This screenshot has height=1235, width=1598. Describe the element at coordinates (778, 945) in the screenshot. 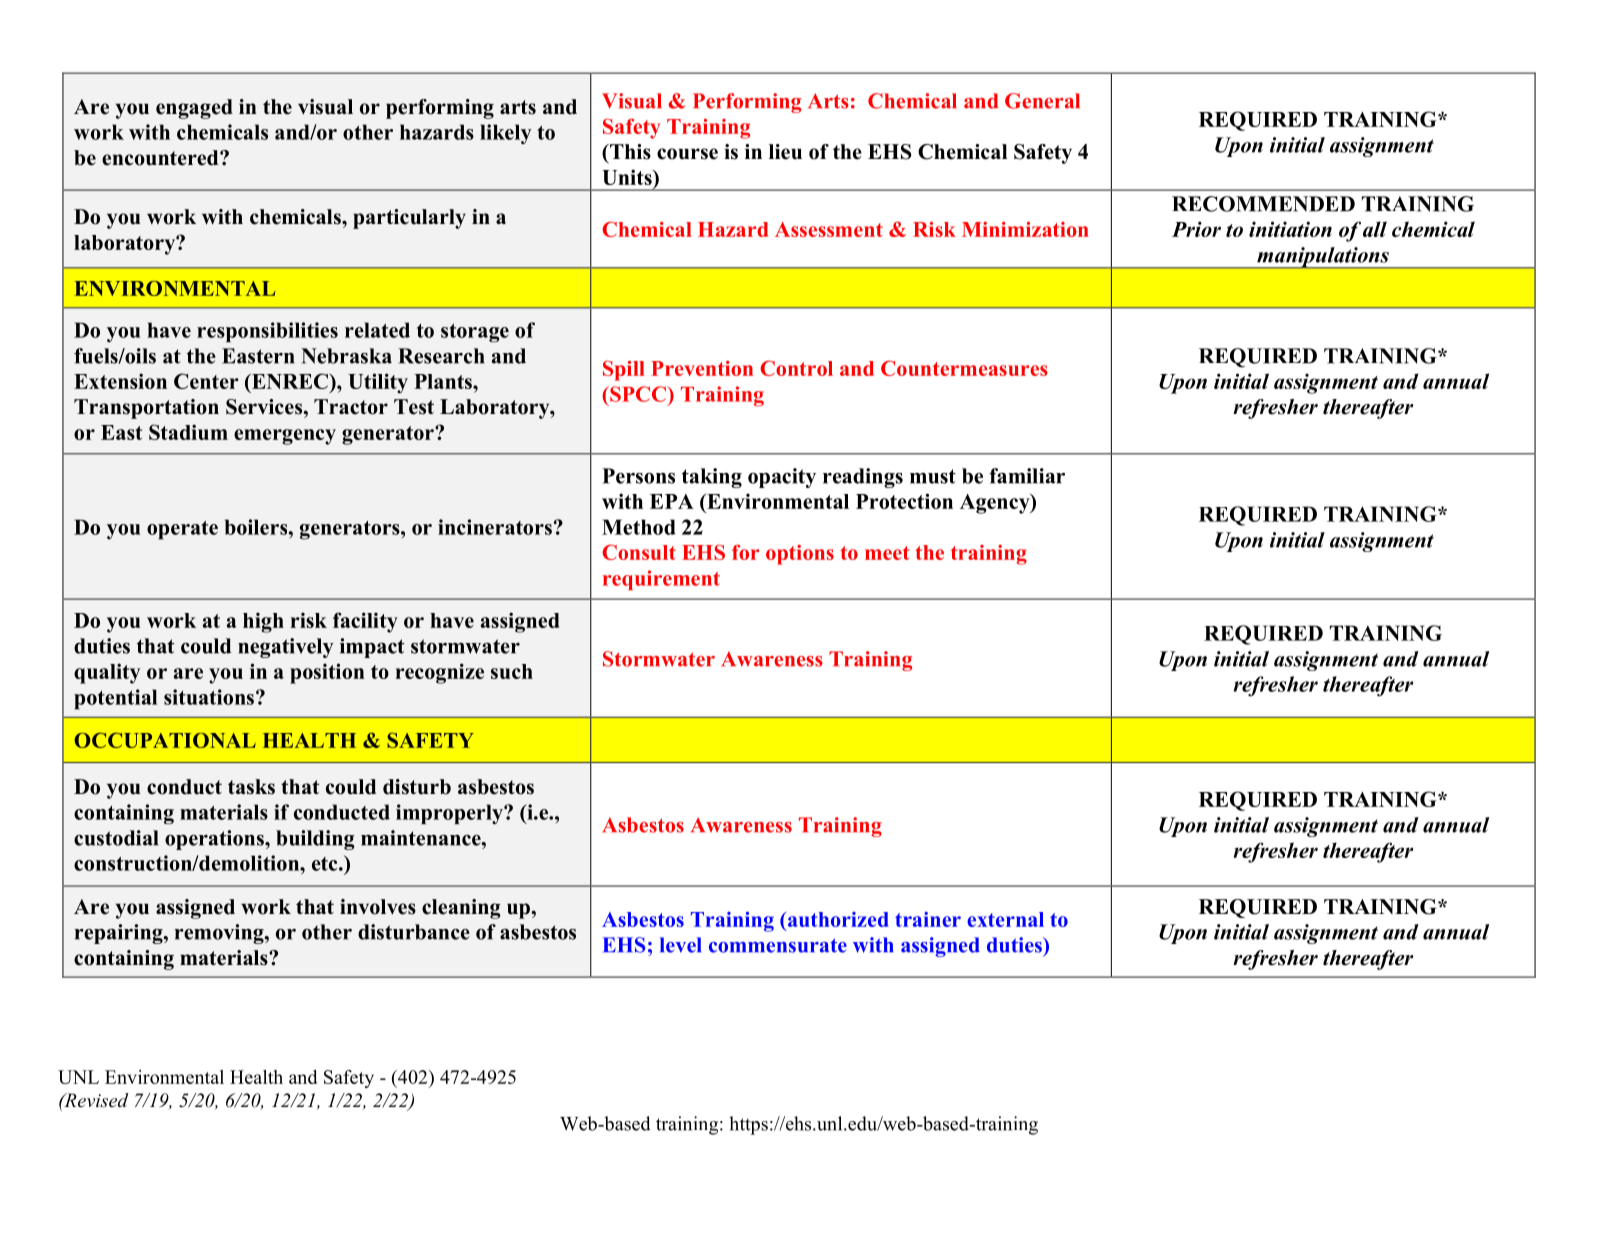

I see `commensurate` at that location.
